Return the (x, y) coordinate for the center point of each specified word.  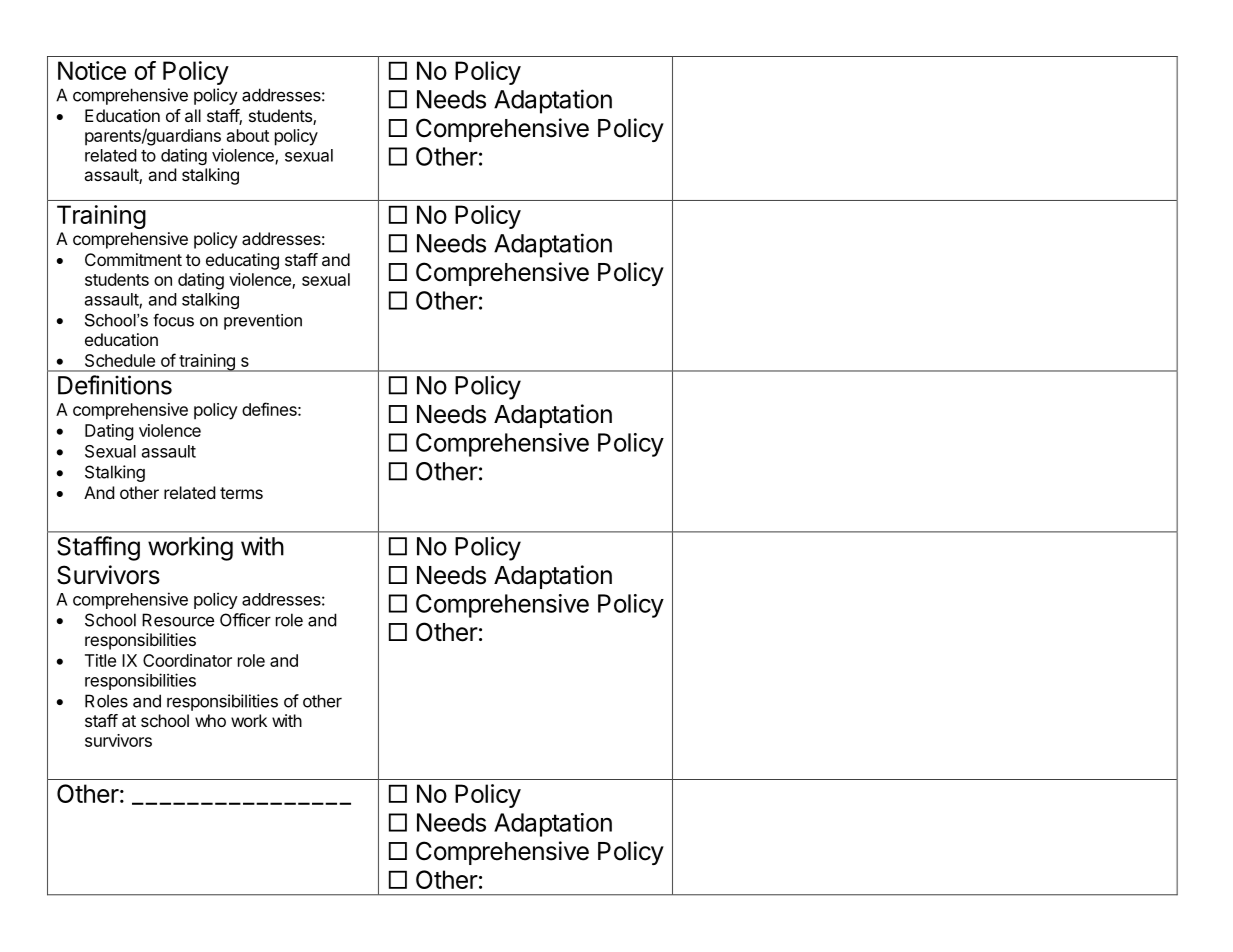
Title (100, 660)
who (210, 720)
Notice (92, 70)
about (248, 135)
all (193, 115)
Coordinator (187, 660)
